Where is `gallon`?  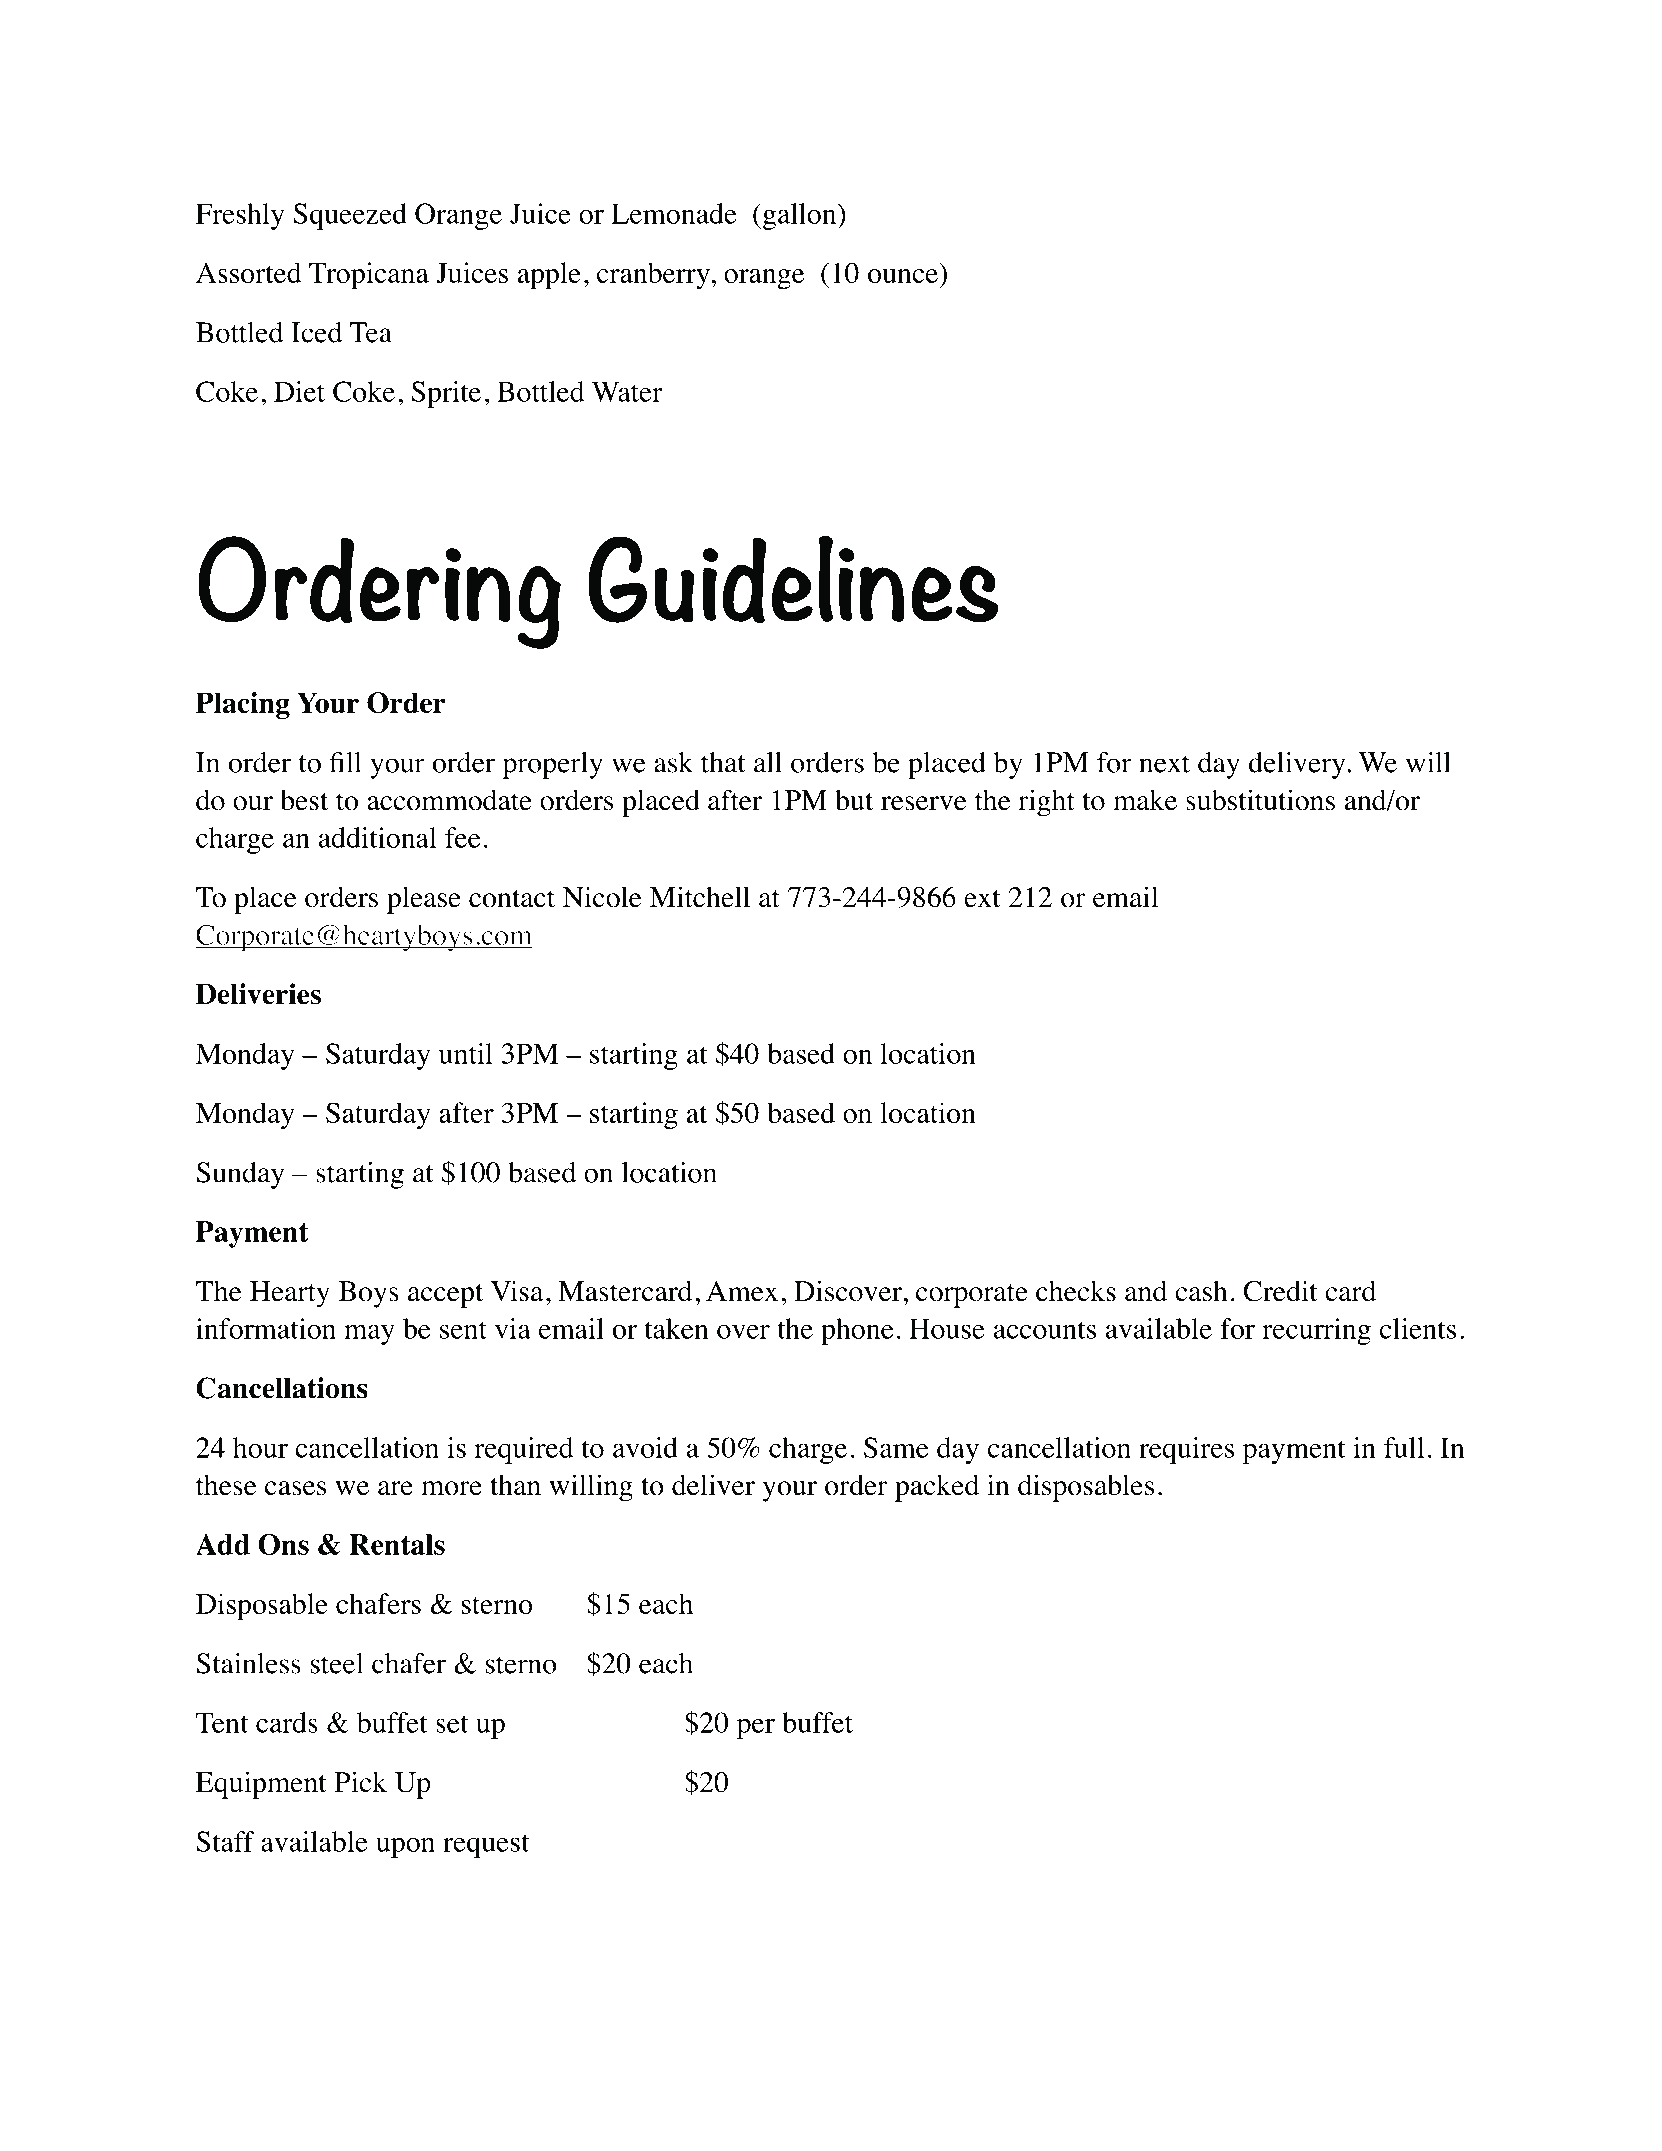
gallon is located at coordinates (799, 216).
